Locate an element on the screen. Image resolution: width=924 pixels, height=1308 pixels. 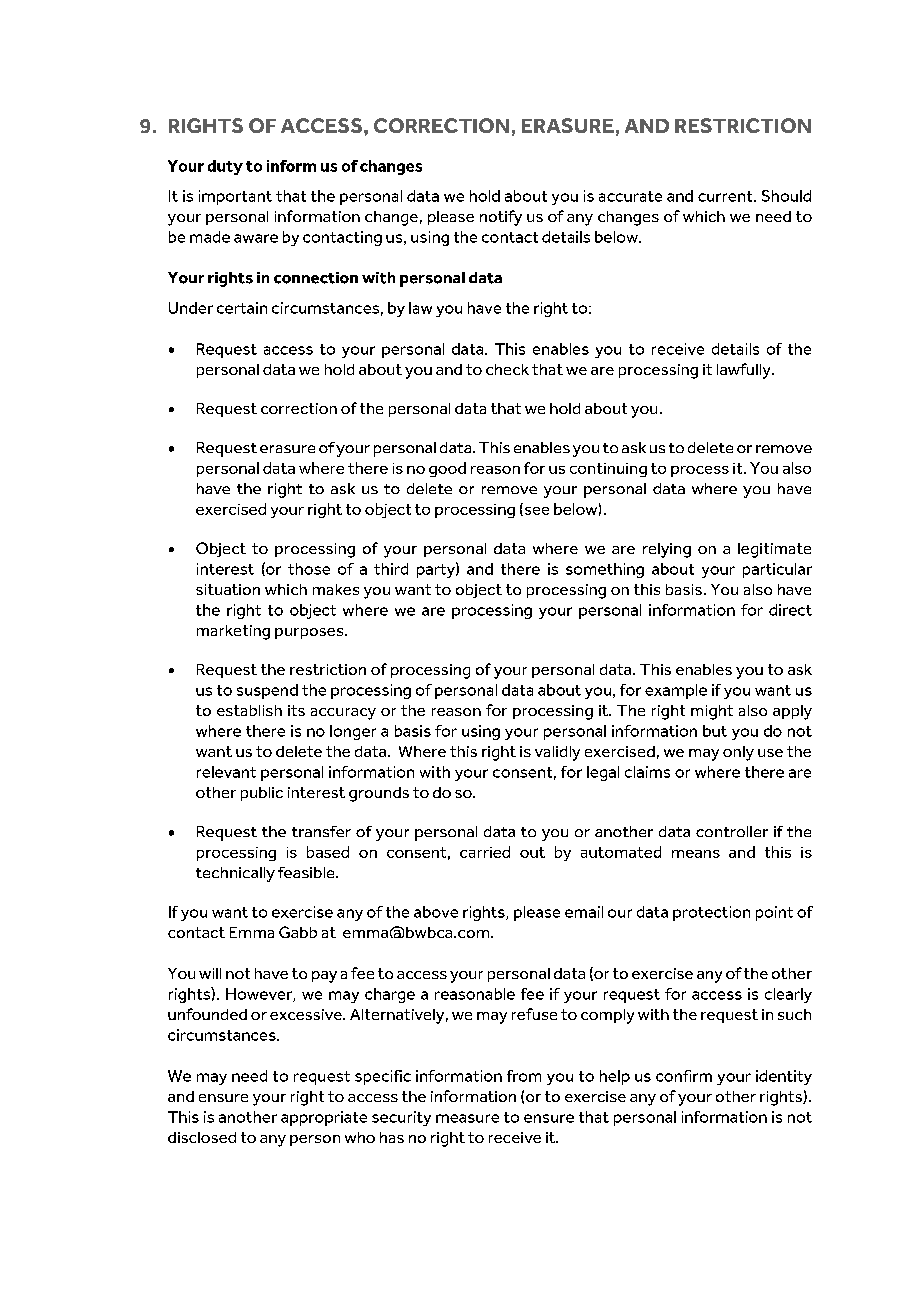
appropriate is located at coordinates (324, 1118).
